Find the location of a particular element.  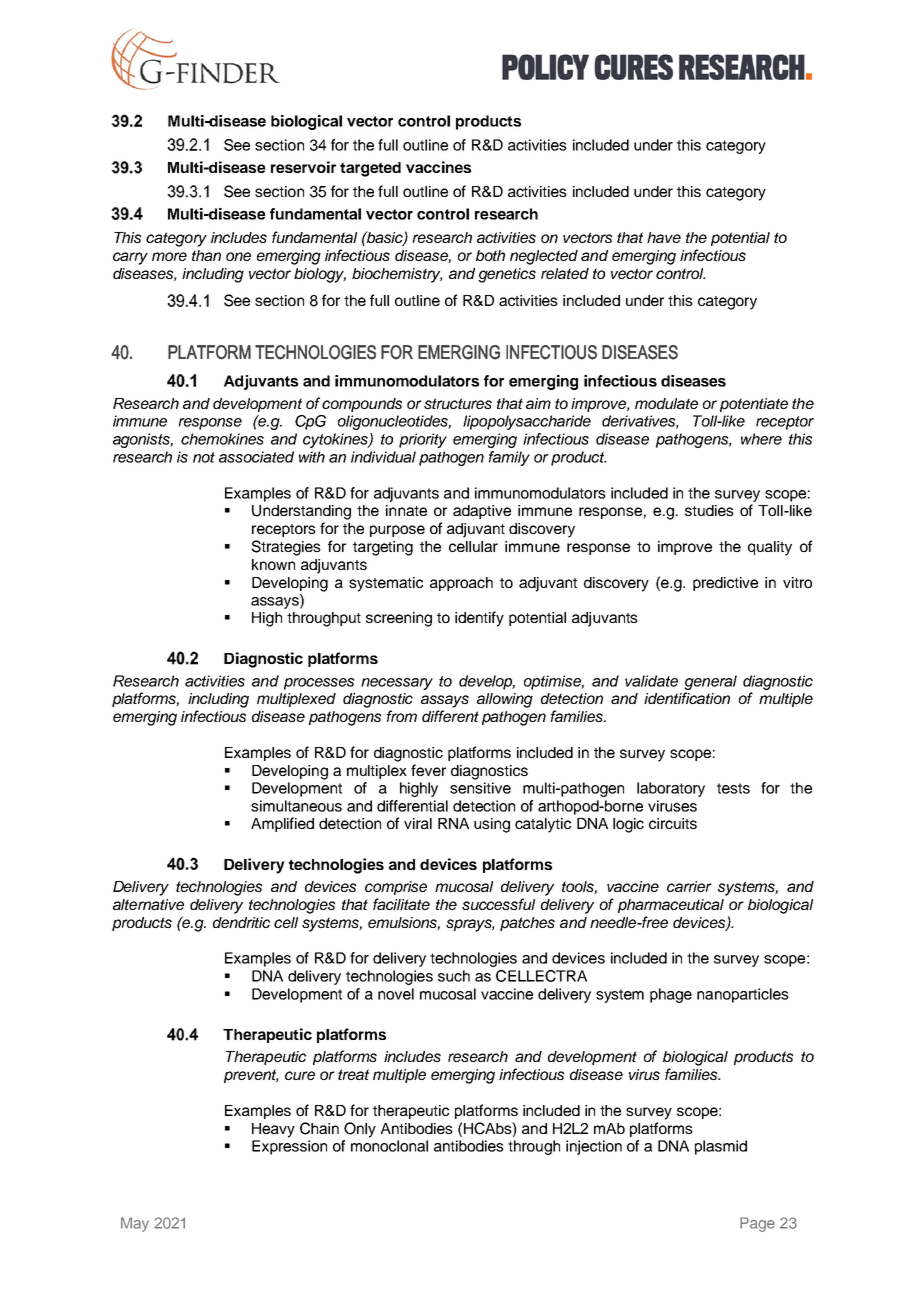

processes is located at coordinates (319, 684).
